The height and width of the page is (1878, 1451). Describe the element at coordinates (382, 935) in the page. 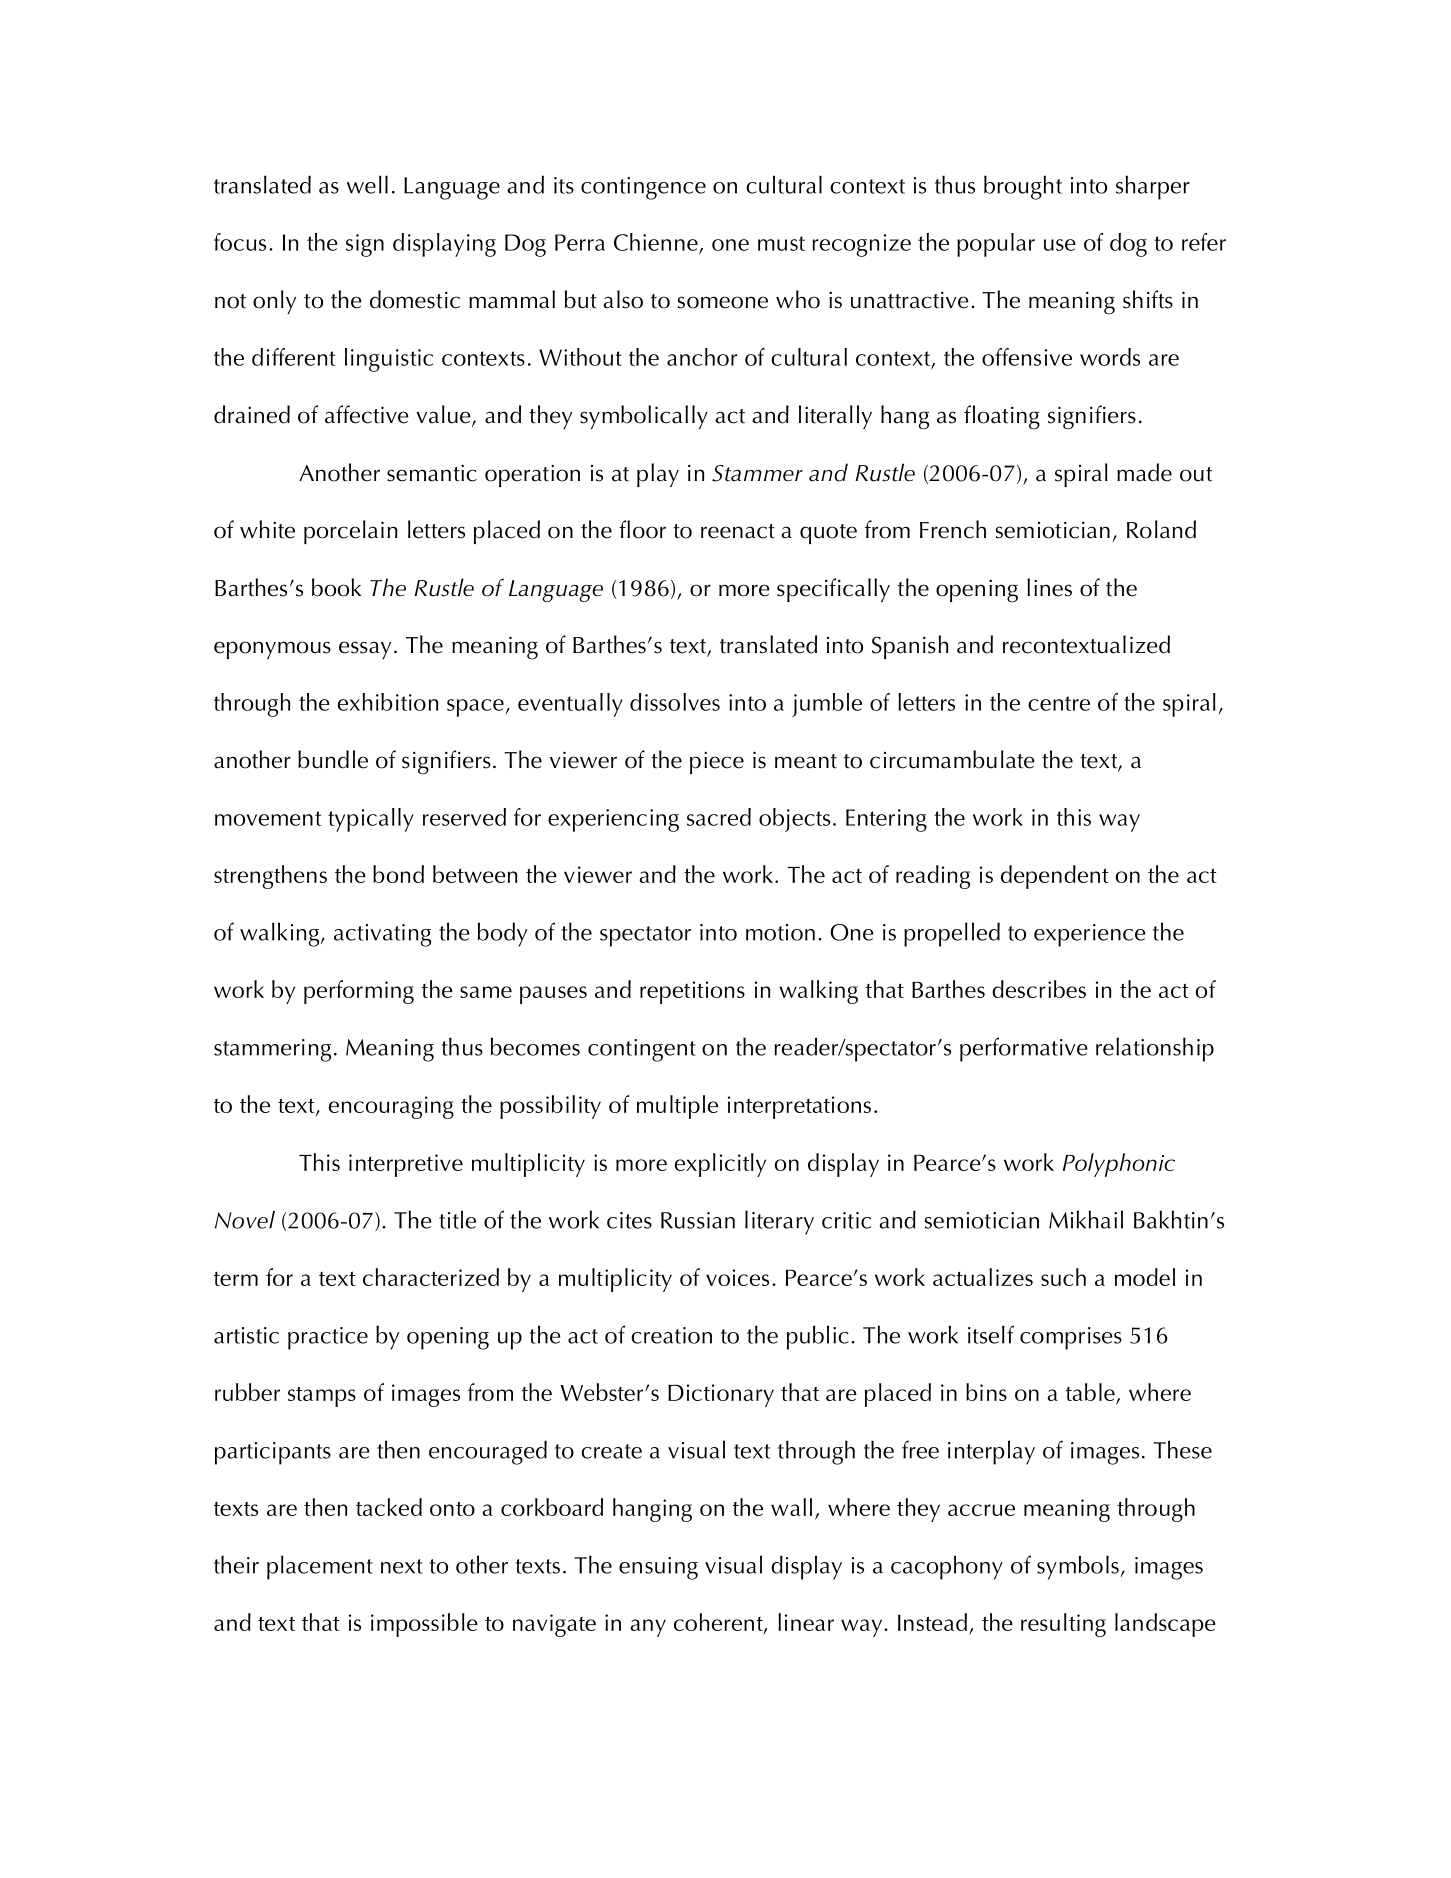

I see `activating` at that location.
